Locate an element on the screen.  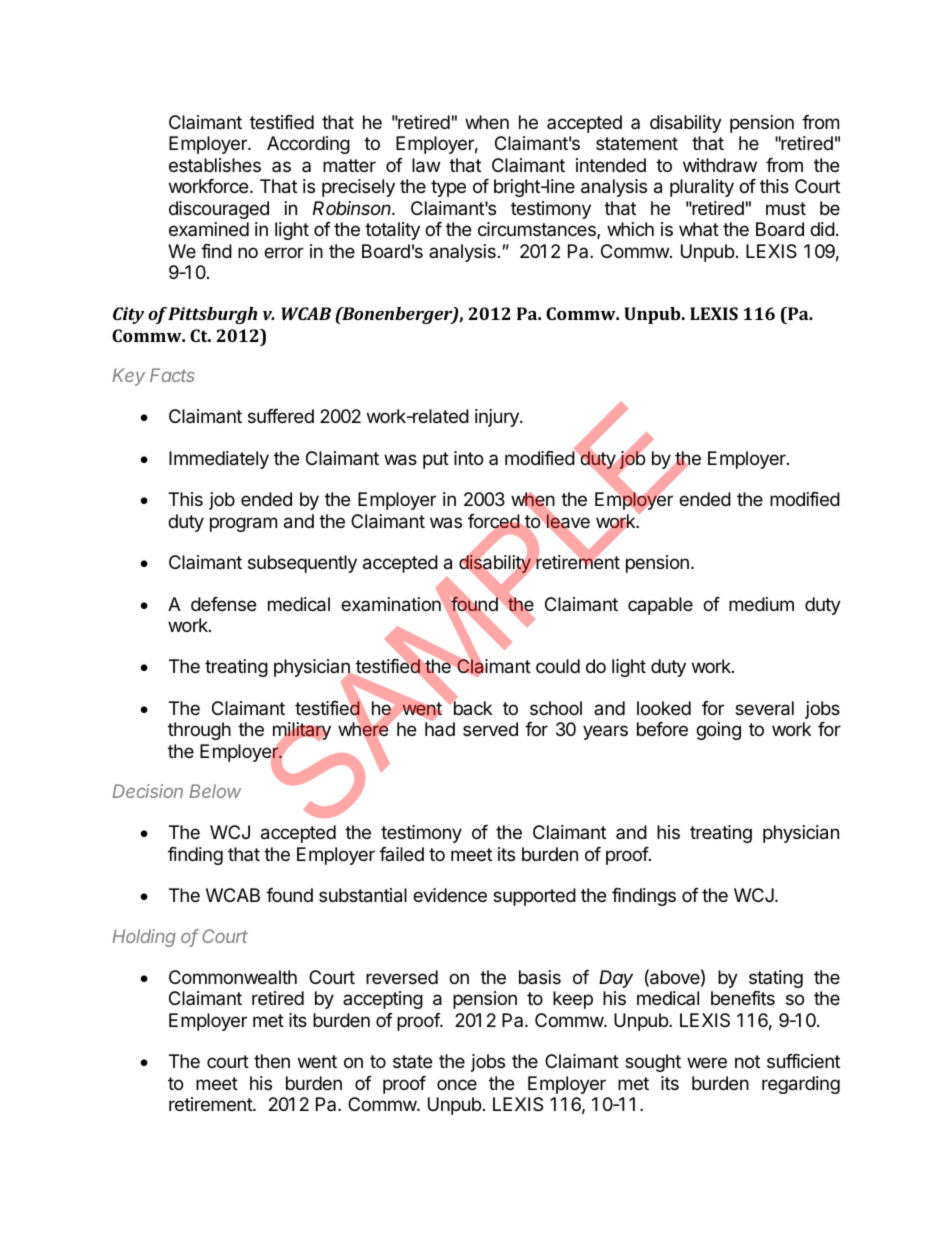
once is located at coordinates (457, 1084).
